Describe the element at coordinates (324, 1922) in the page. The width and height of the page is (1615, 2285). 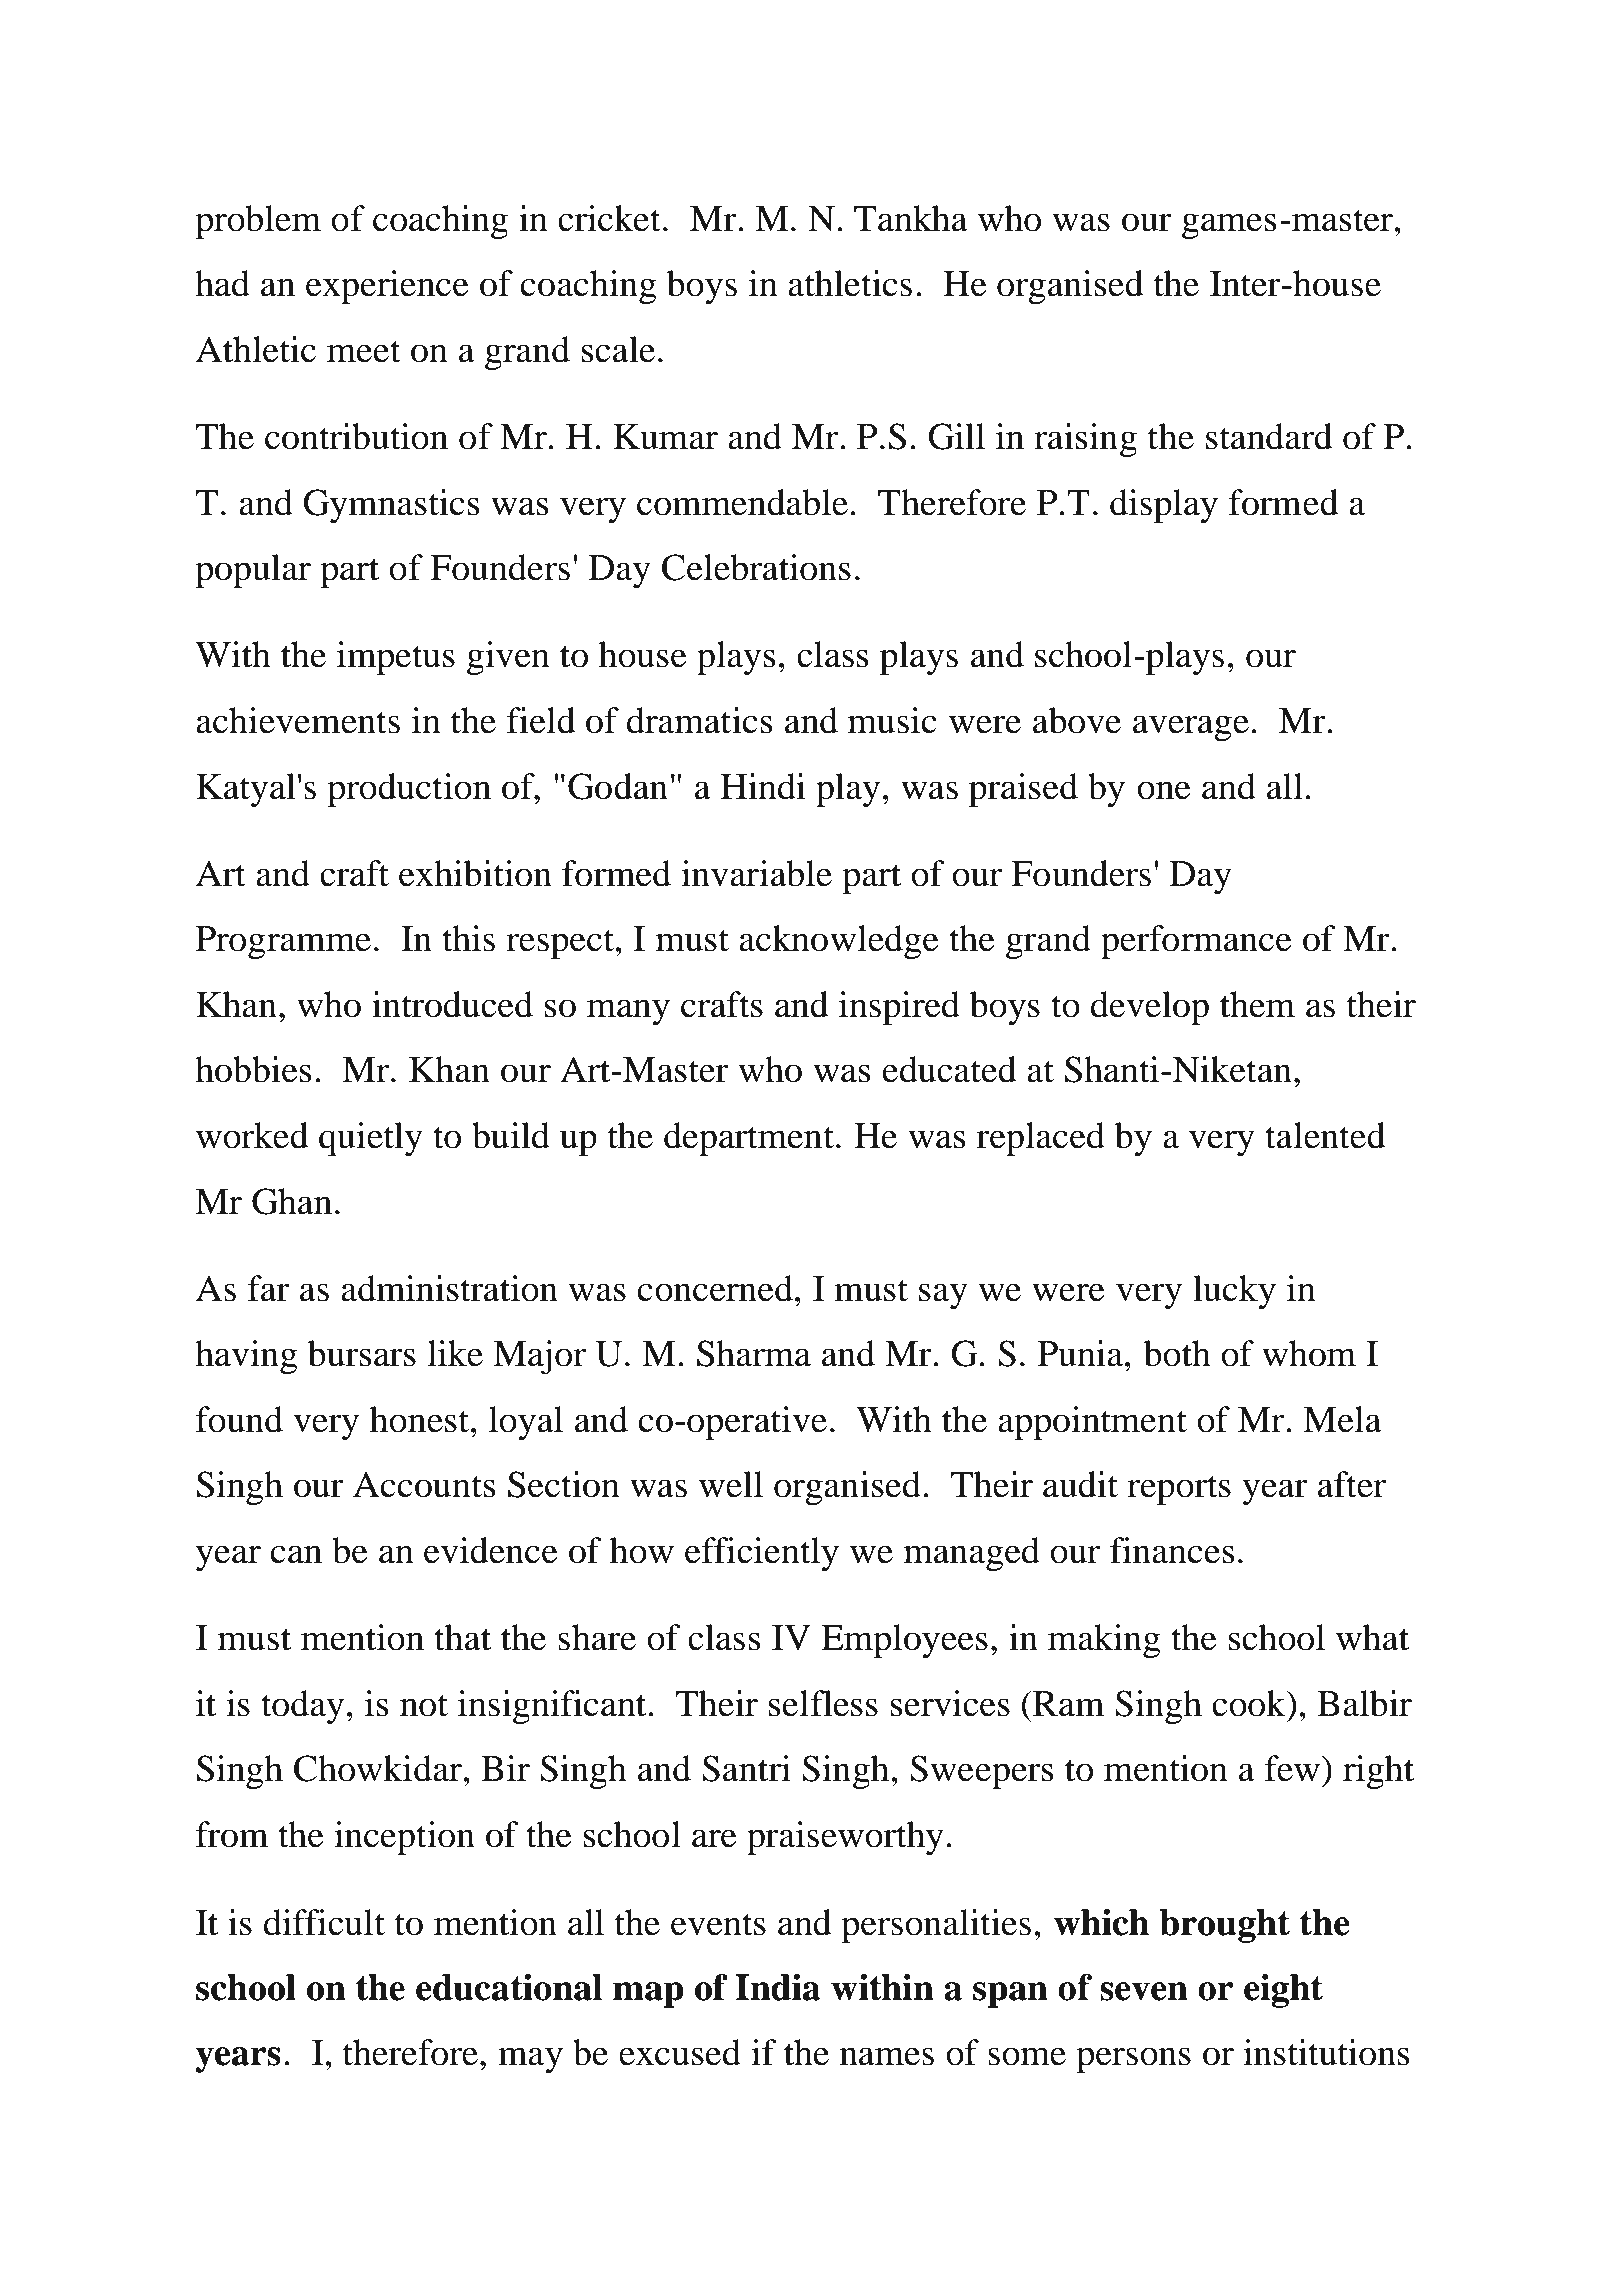
I see `difficult` at that location.
